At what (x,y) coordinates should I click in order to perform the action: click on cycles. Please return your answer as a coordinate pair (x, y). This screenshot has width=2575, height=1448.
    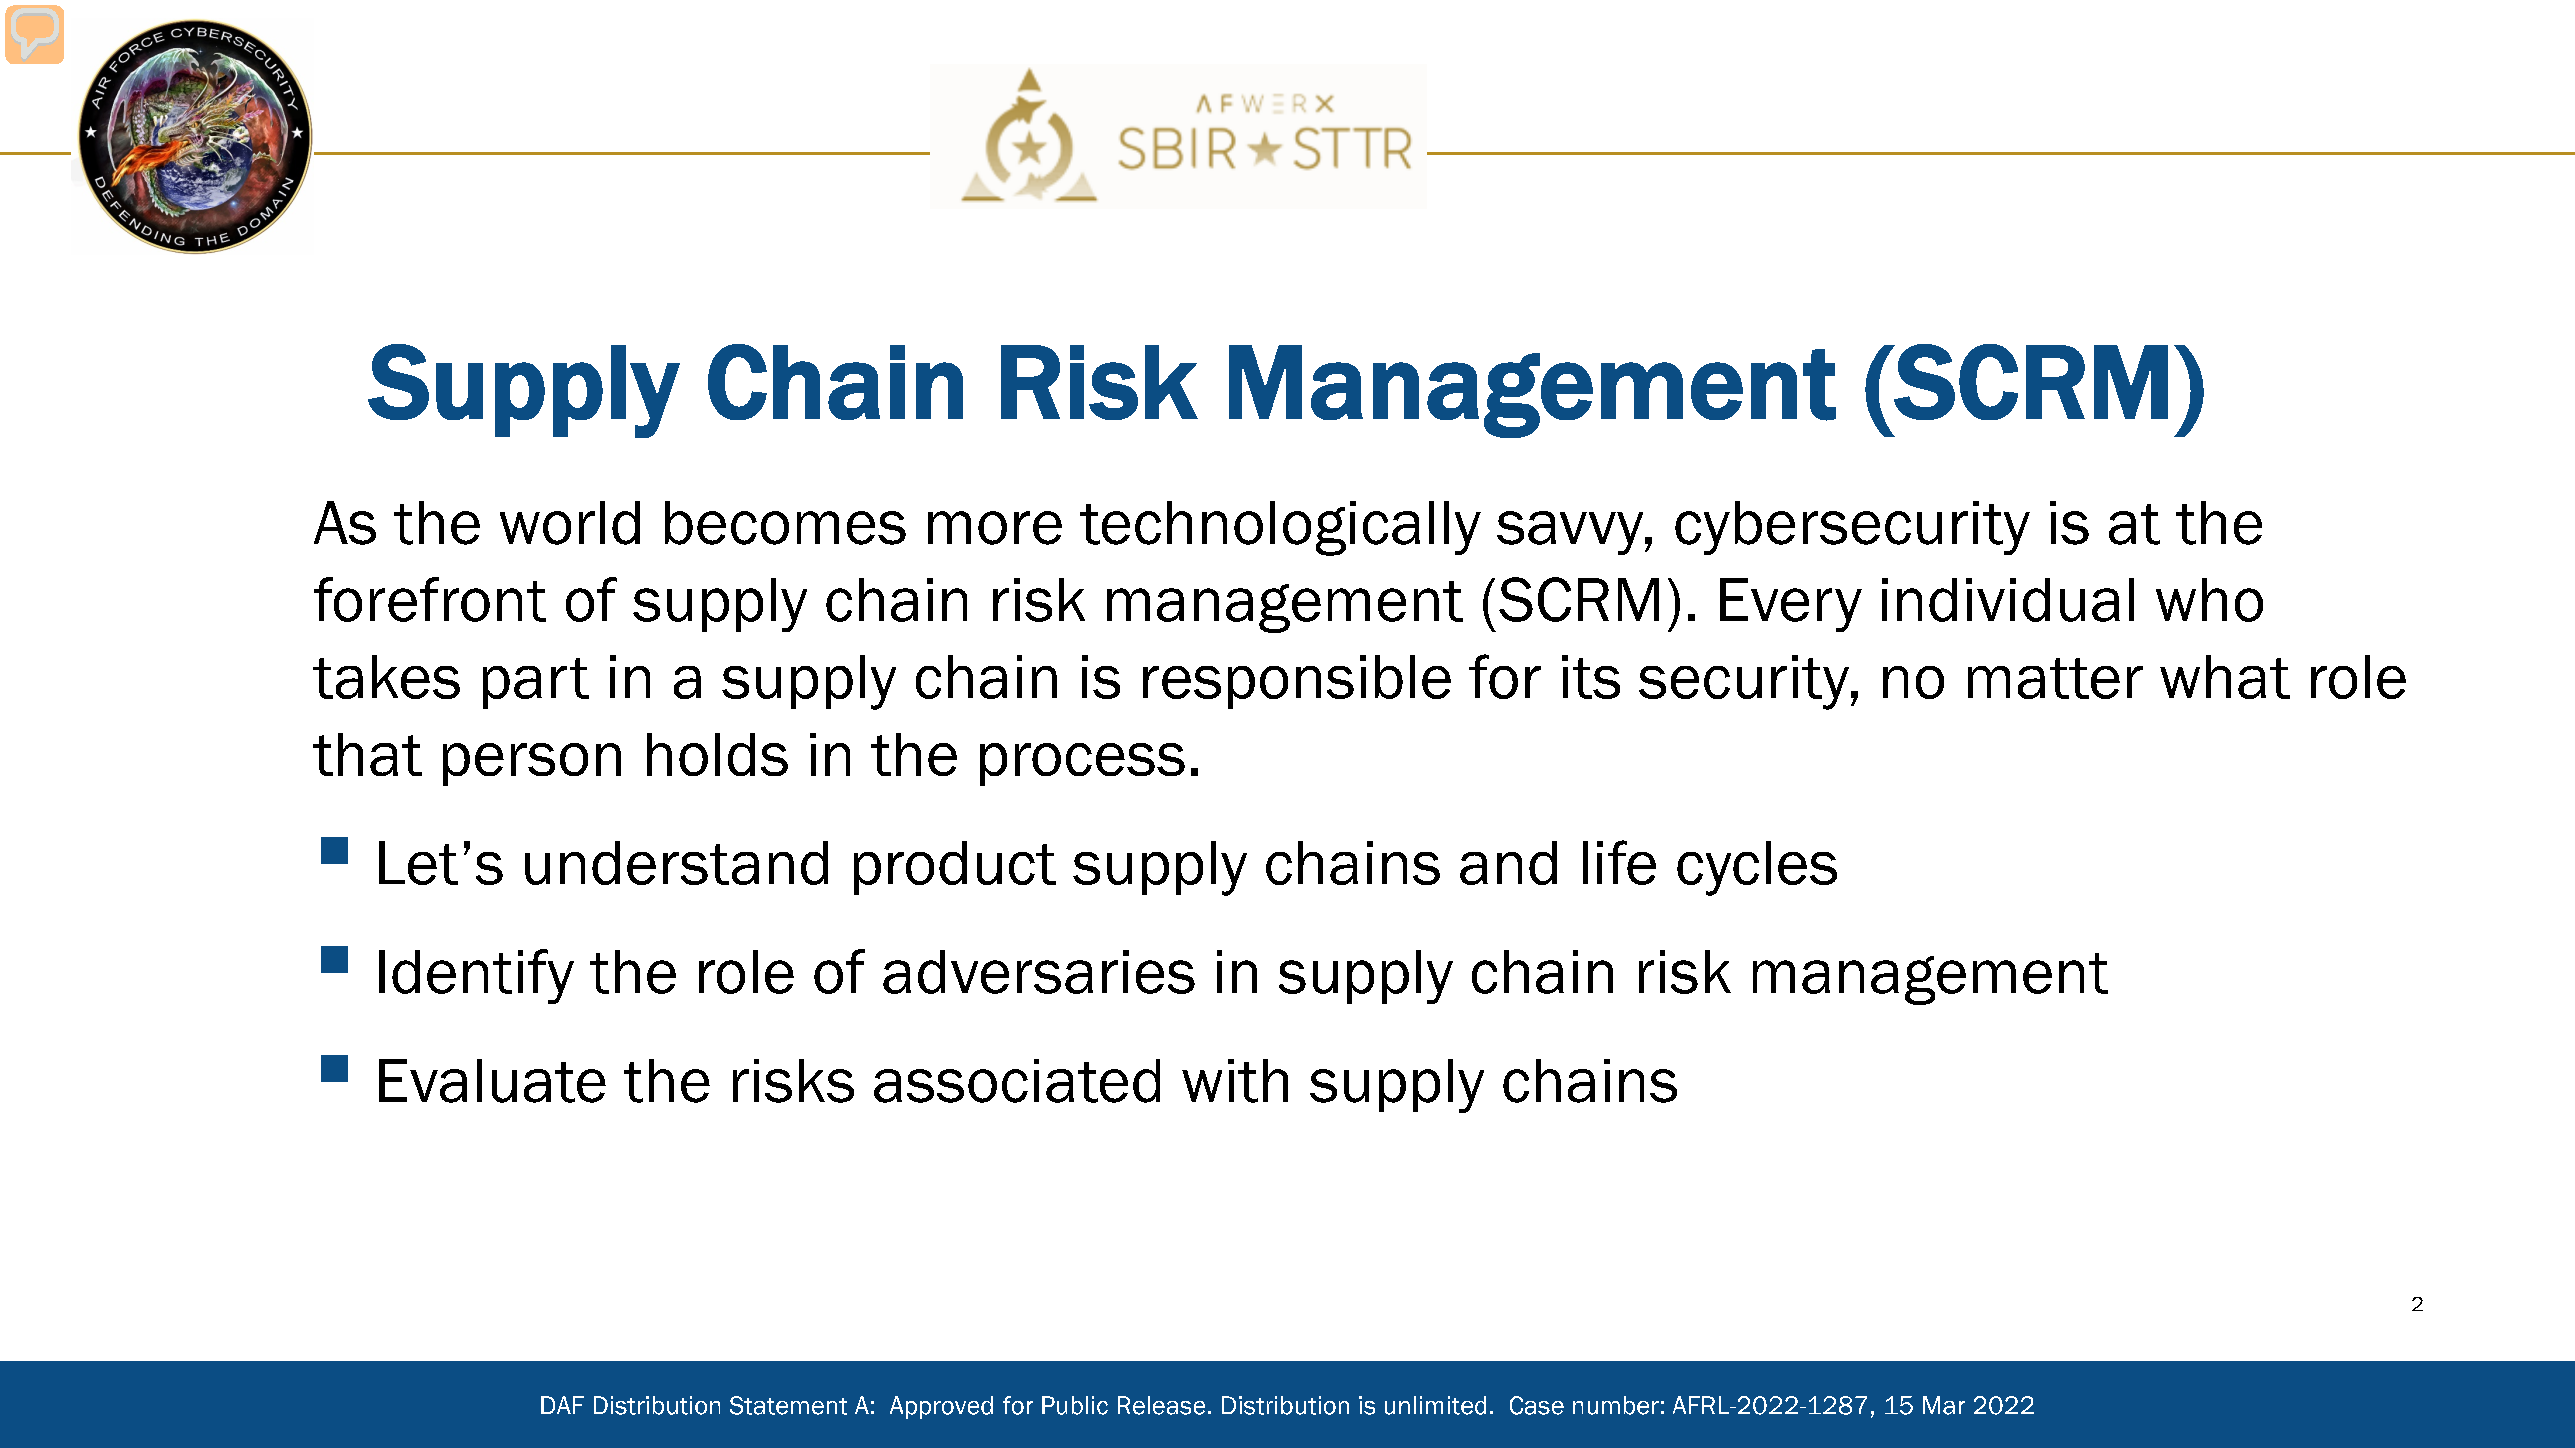
    Looking at the image, I should click on (1757, 868).
